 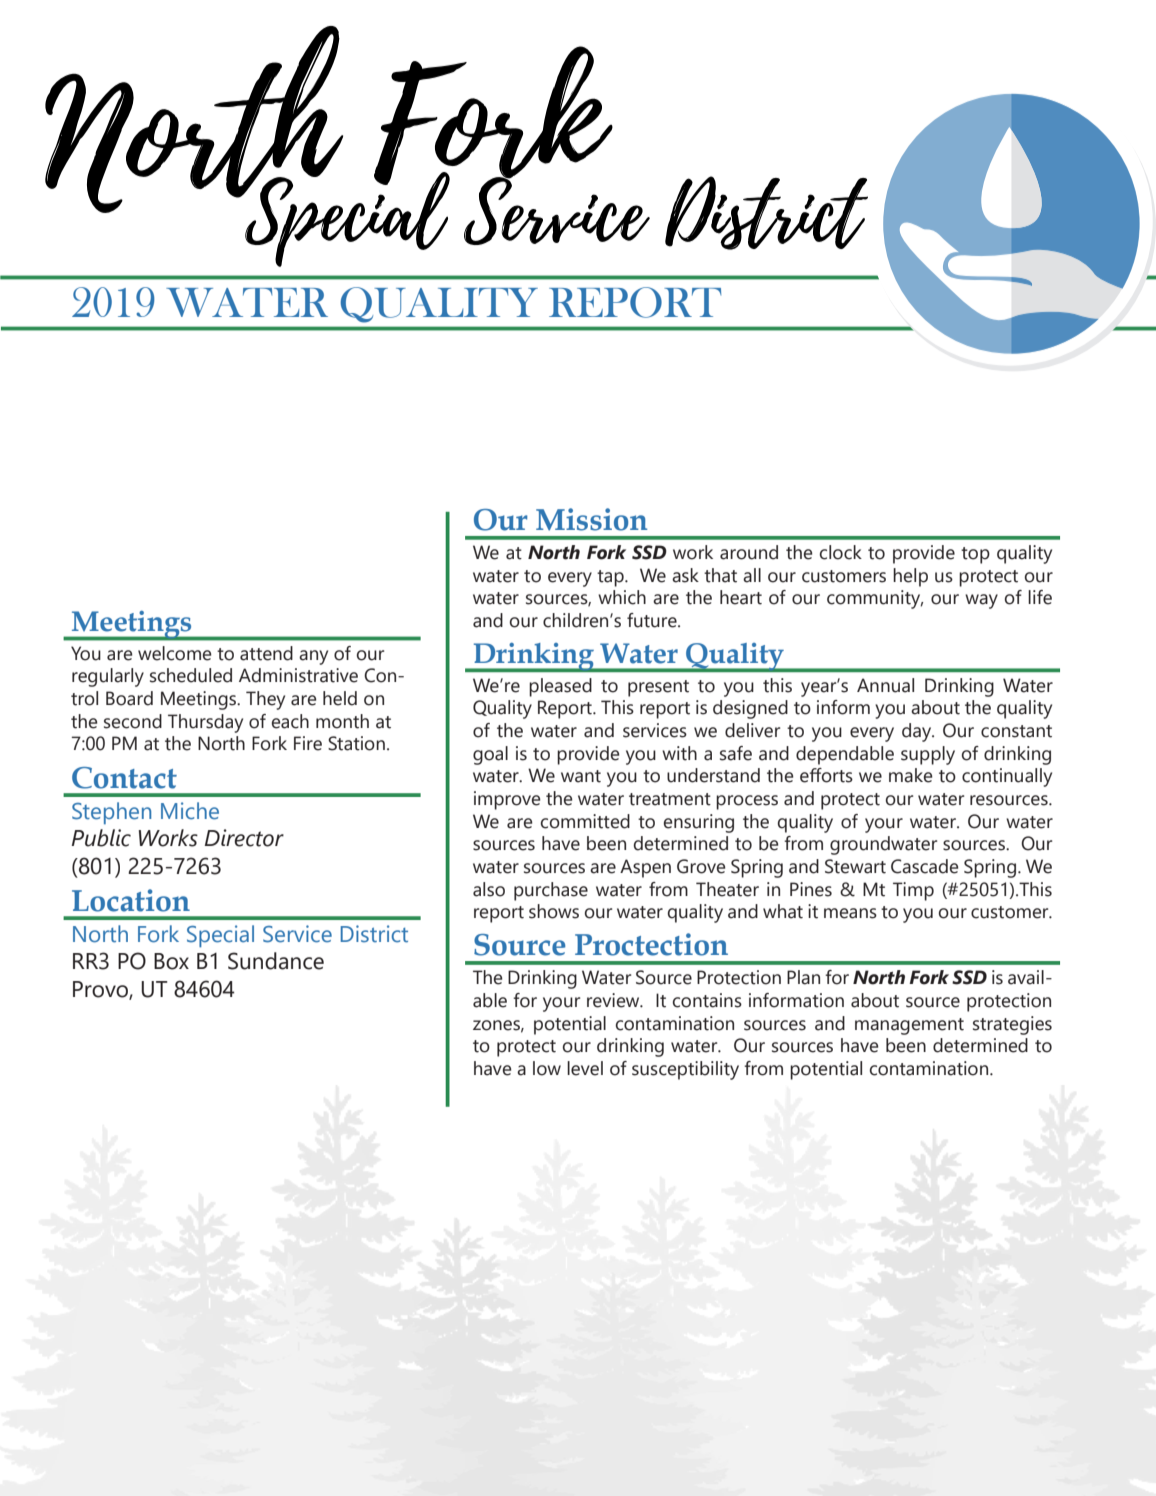 What do you see at coordinates (975, 555) in the screenshot?
I see `top` at bounding box center [975, 555].
